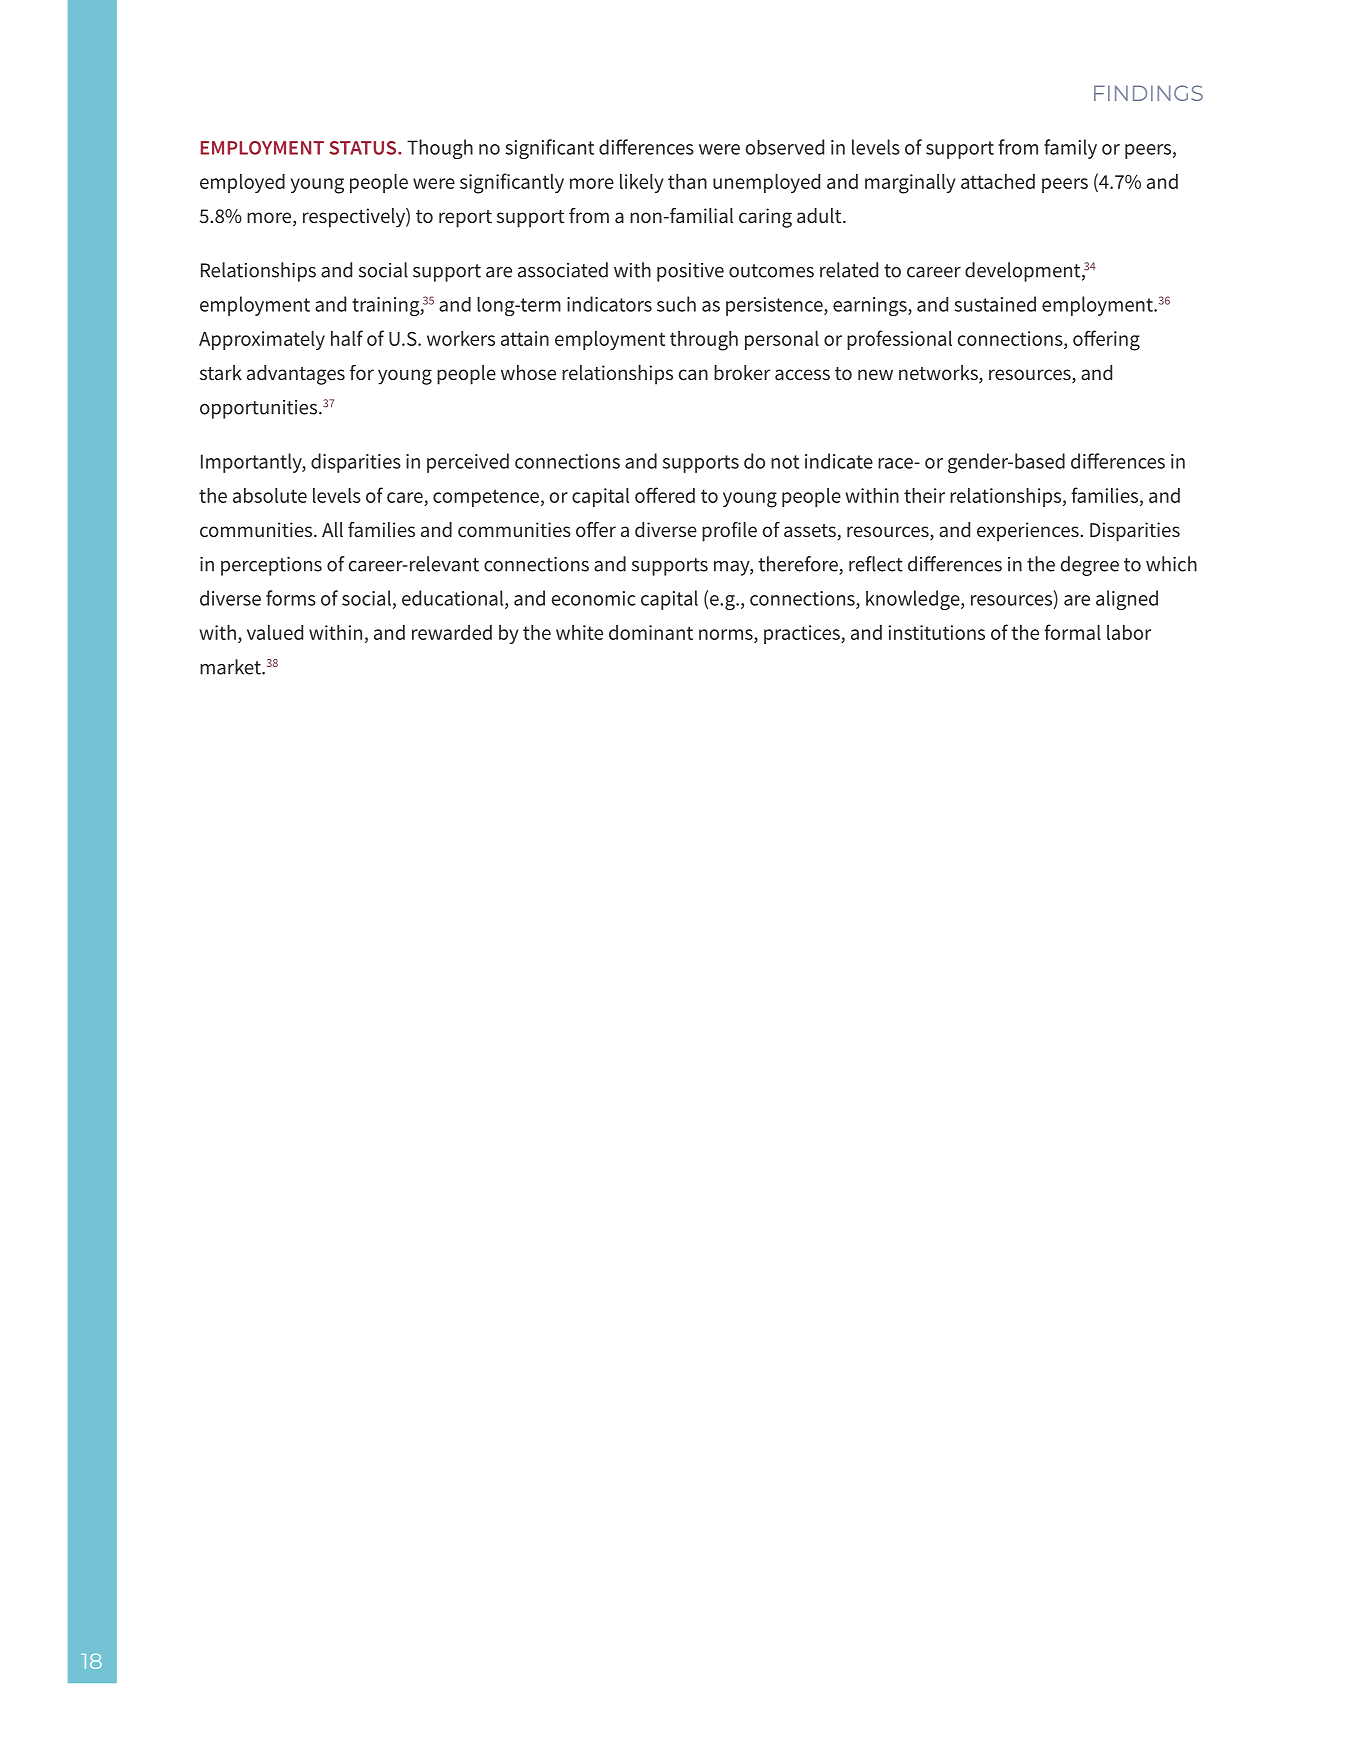 This image has width=1353, height=1751. Describe the element at coordinates (270, 495) in the image. I see `absolute` at that location.
